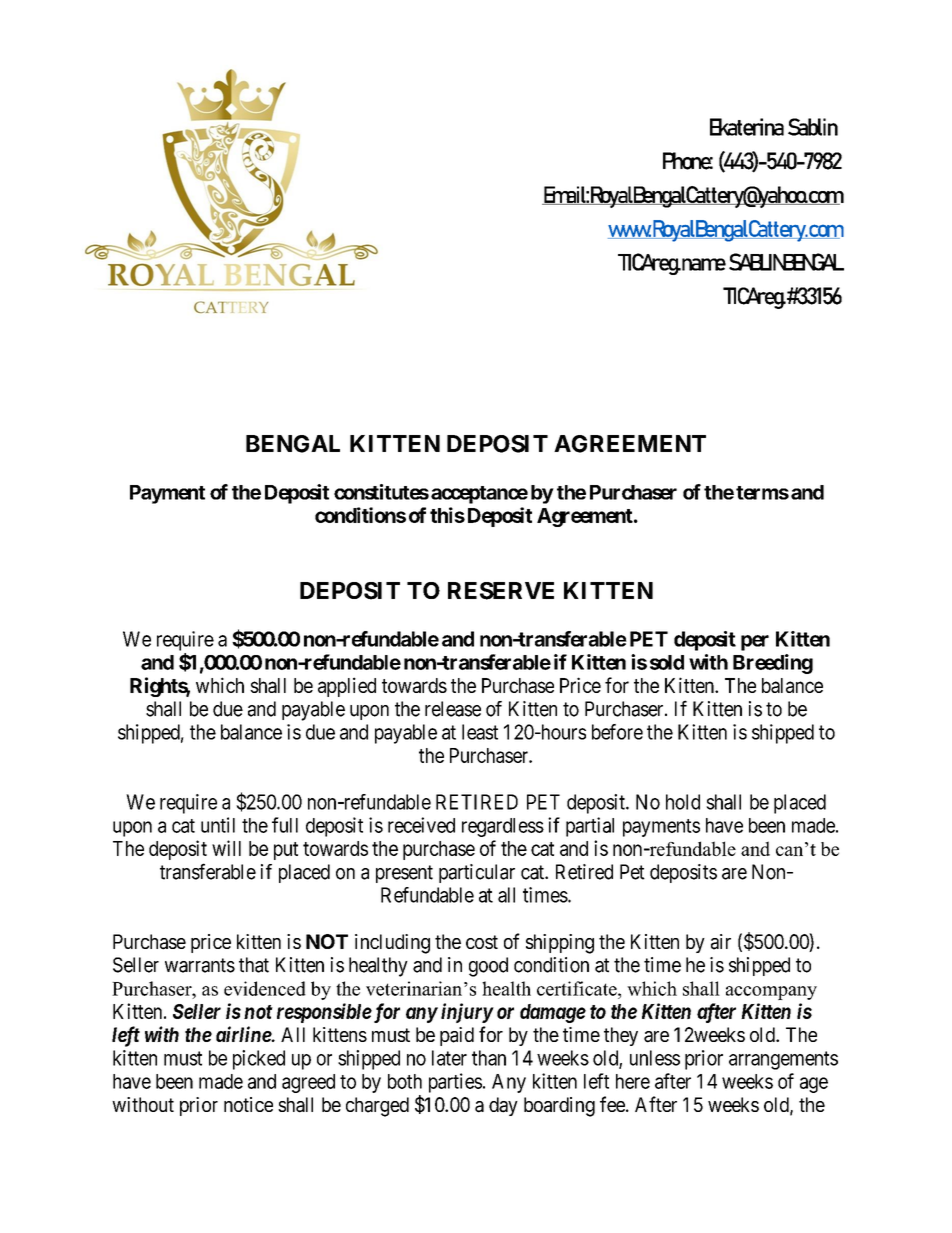  Describe the element at coordinates (655, 1058) in the image. I see `unless` at that location.
